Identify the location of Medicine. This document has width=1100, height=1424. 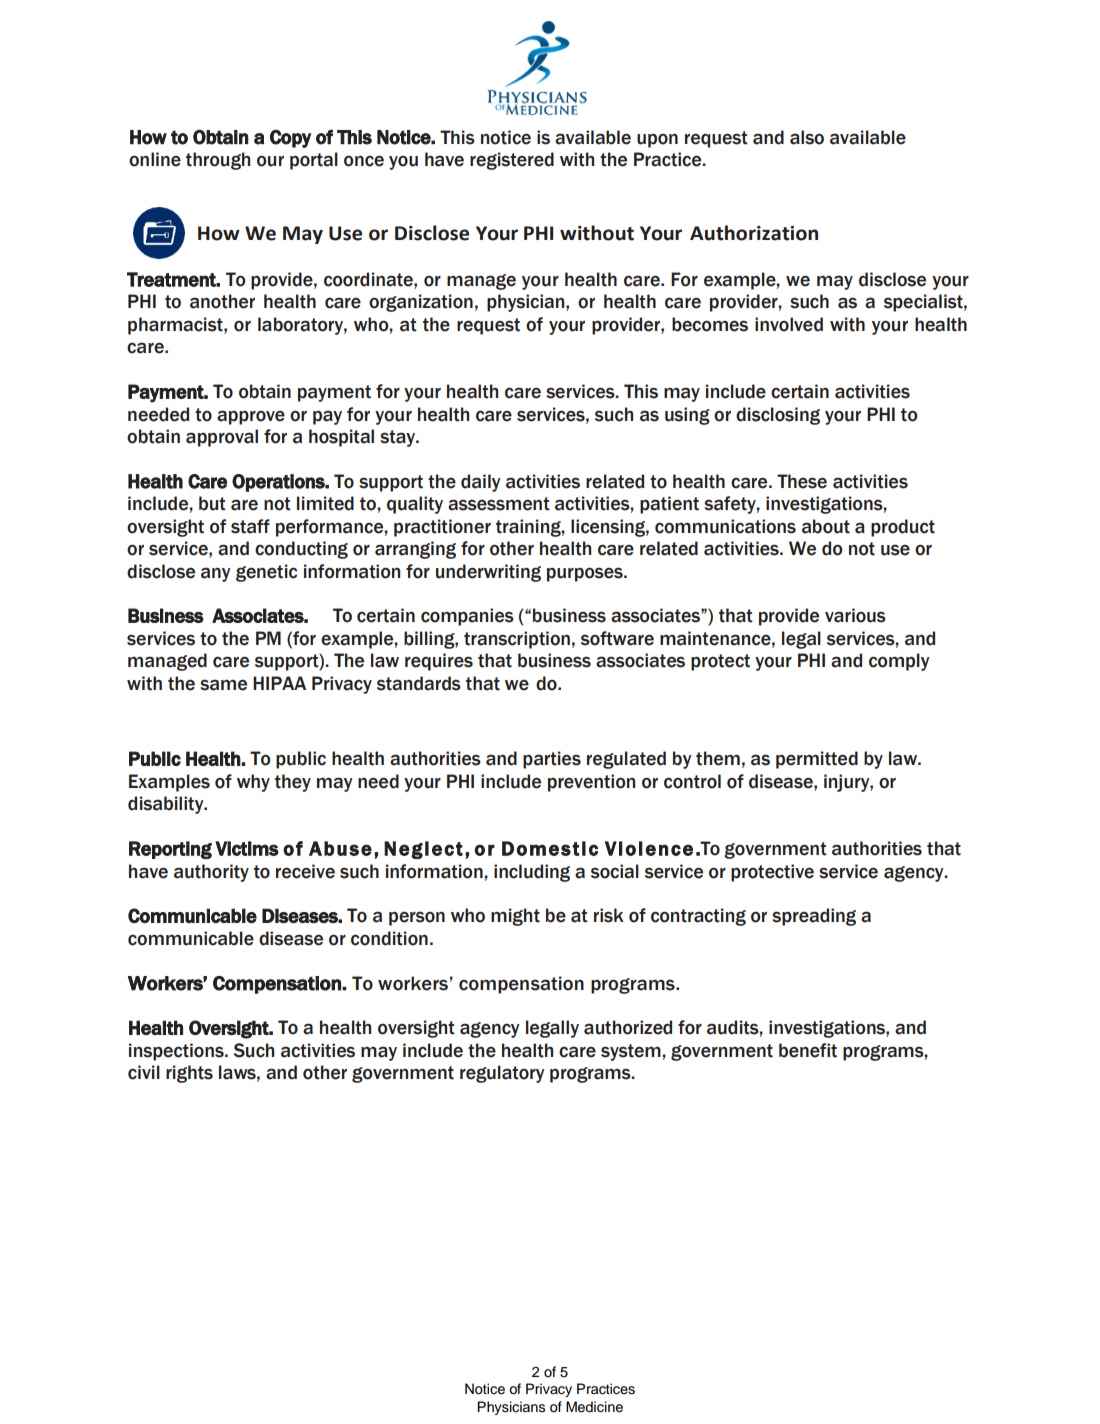
(594, 1407).
